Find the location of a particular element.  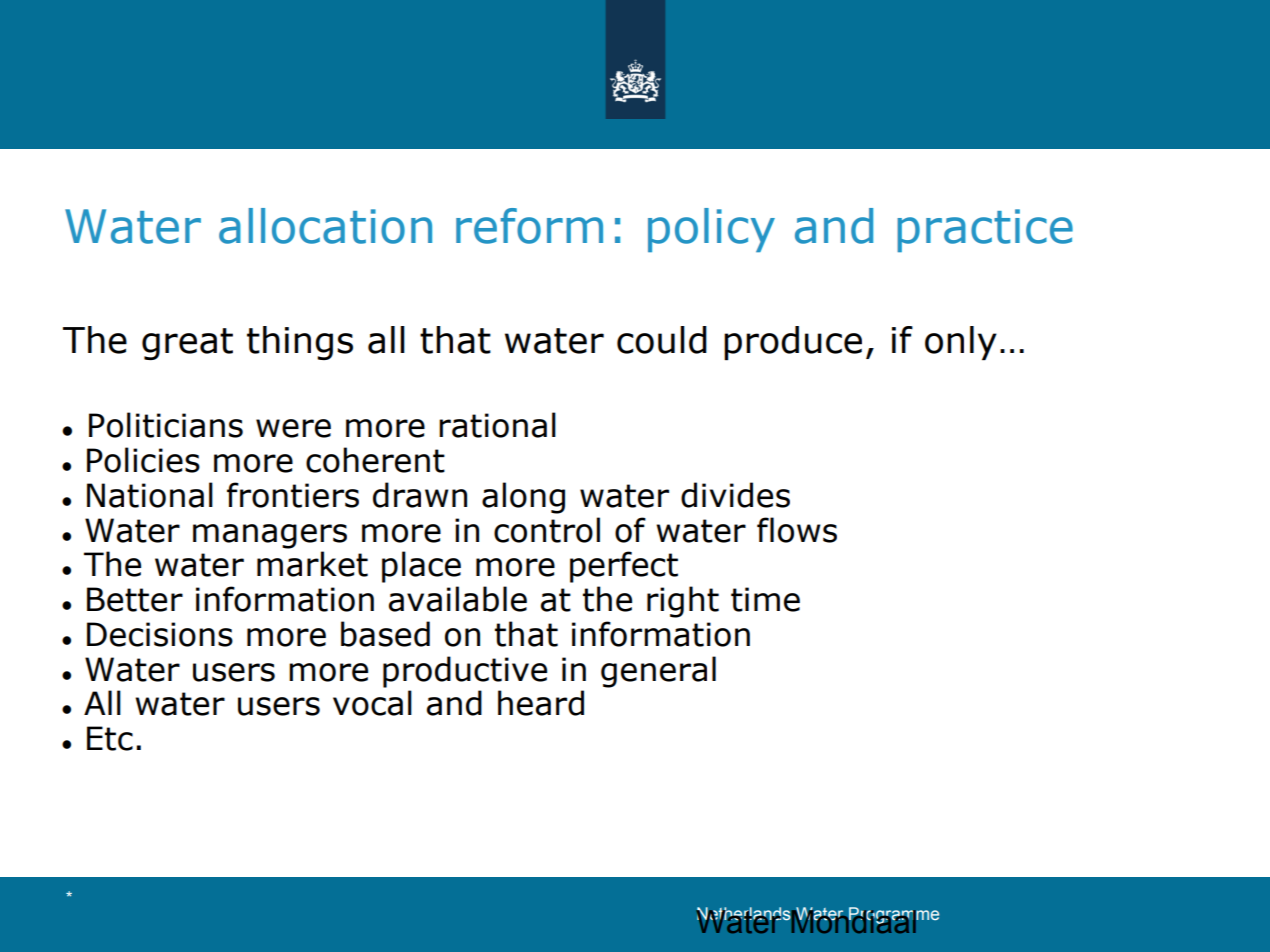

reform is located at coordinates (529, 226).
